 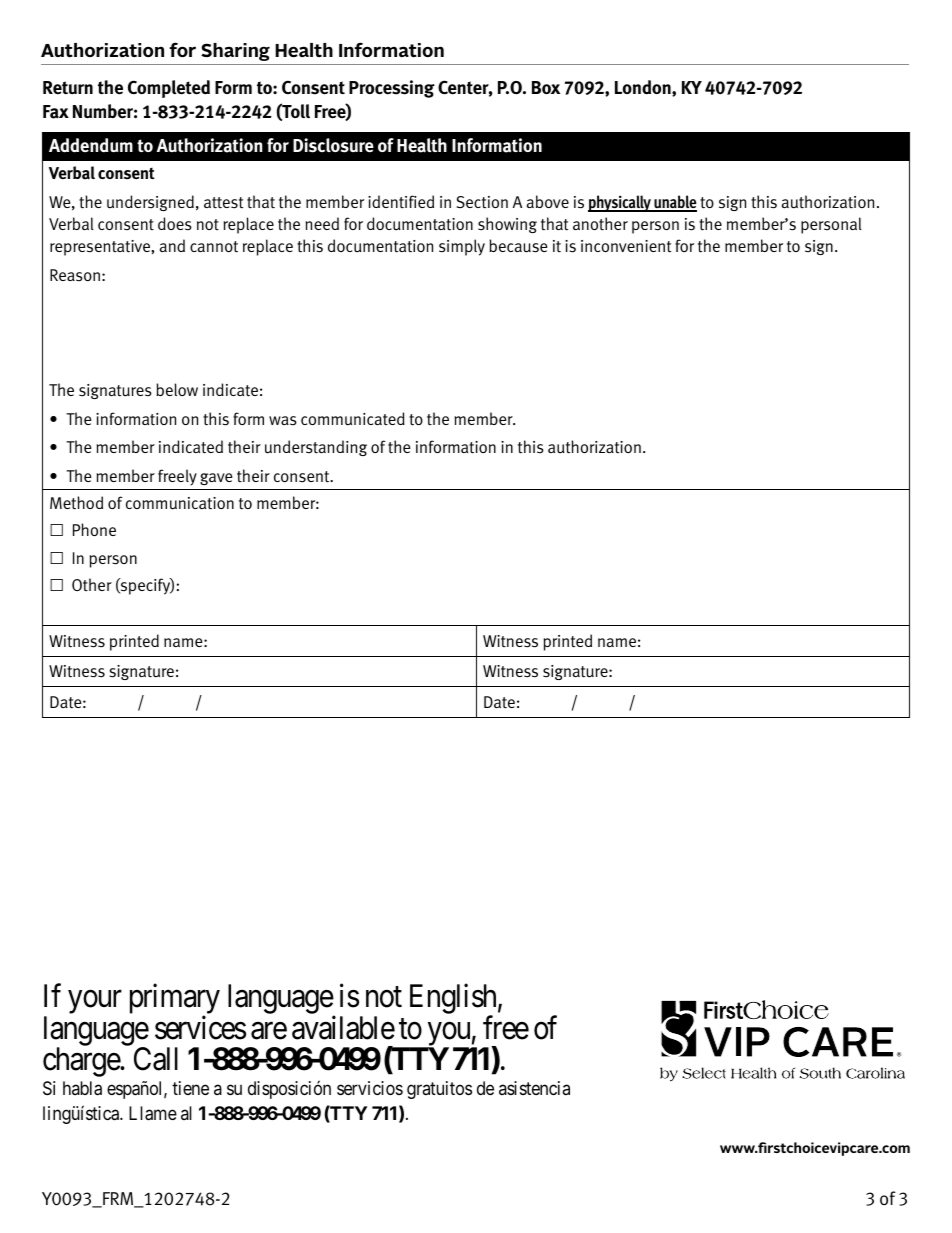 I want to click on Processing, so click(x=392, y=89).
